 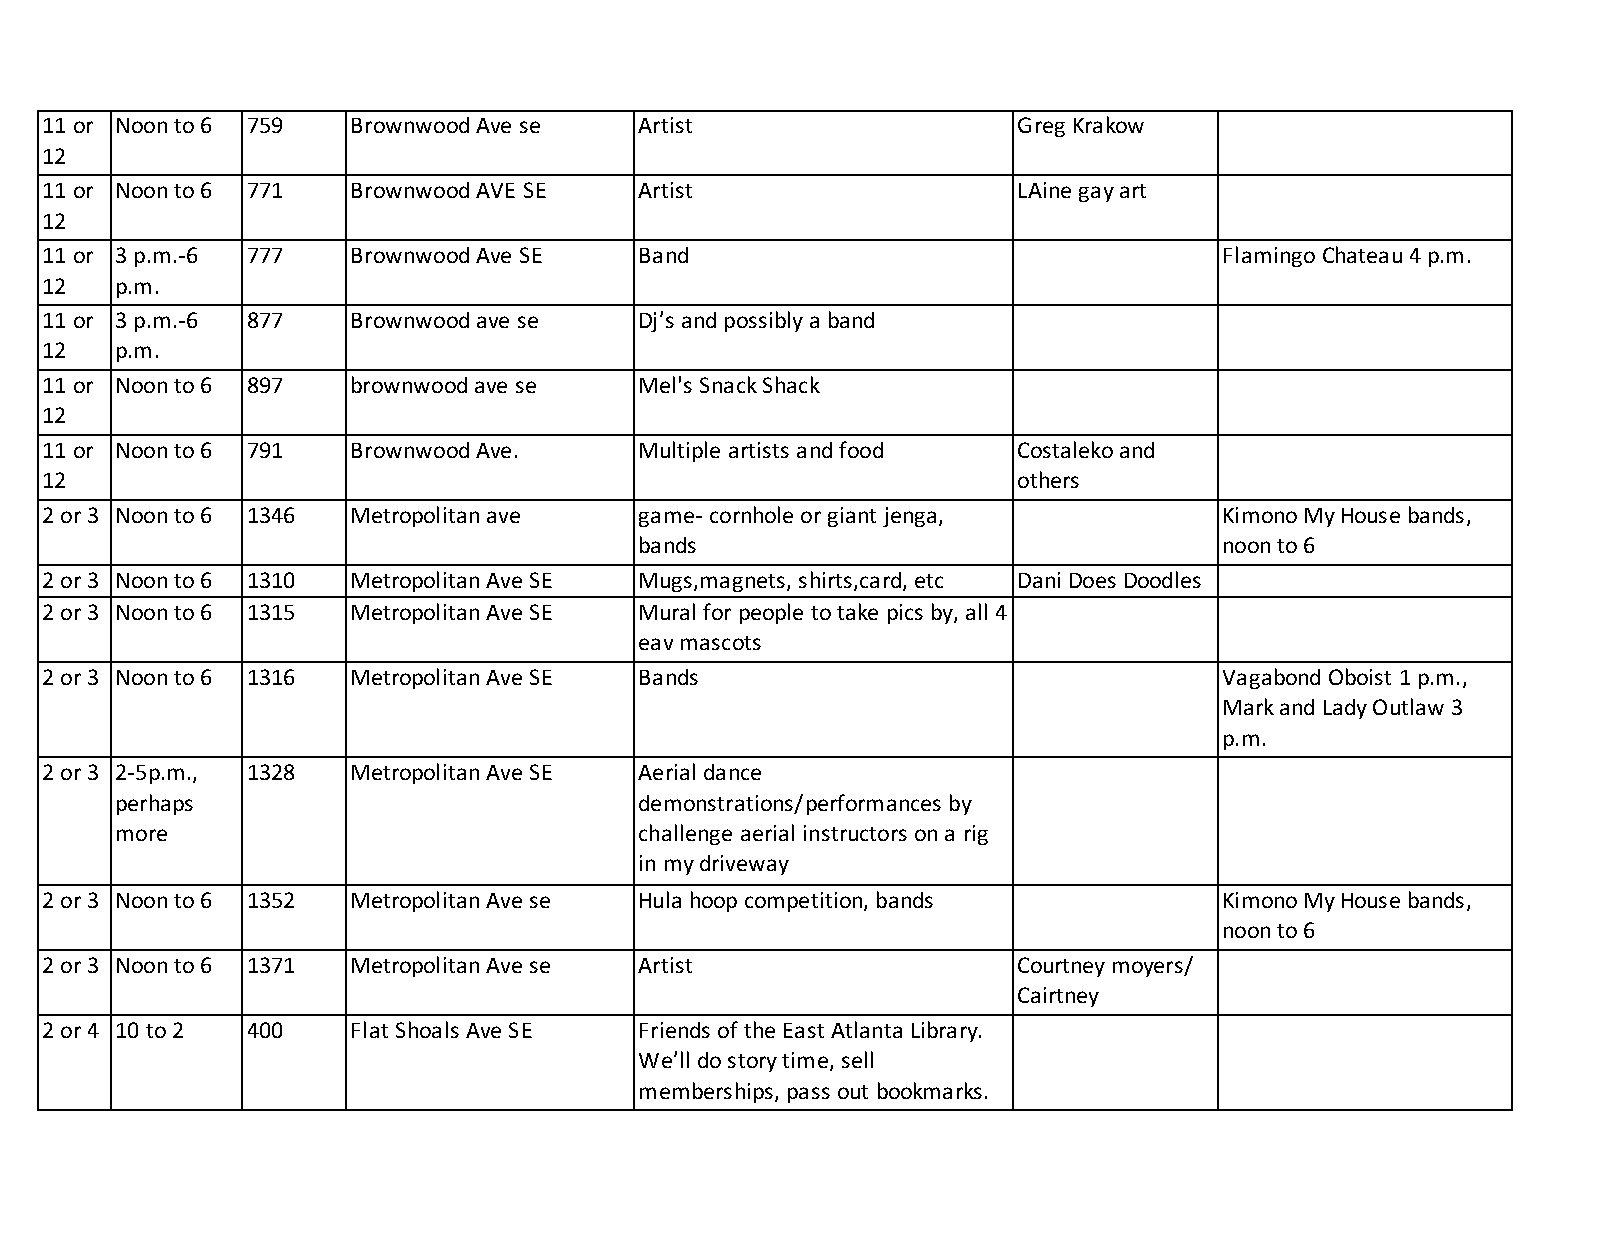 I want to click on others, so click(x=1048, y=479).
